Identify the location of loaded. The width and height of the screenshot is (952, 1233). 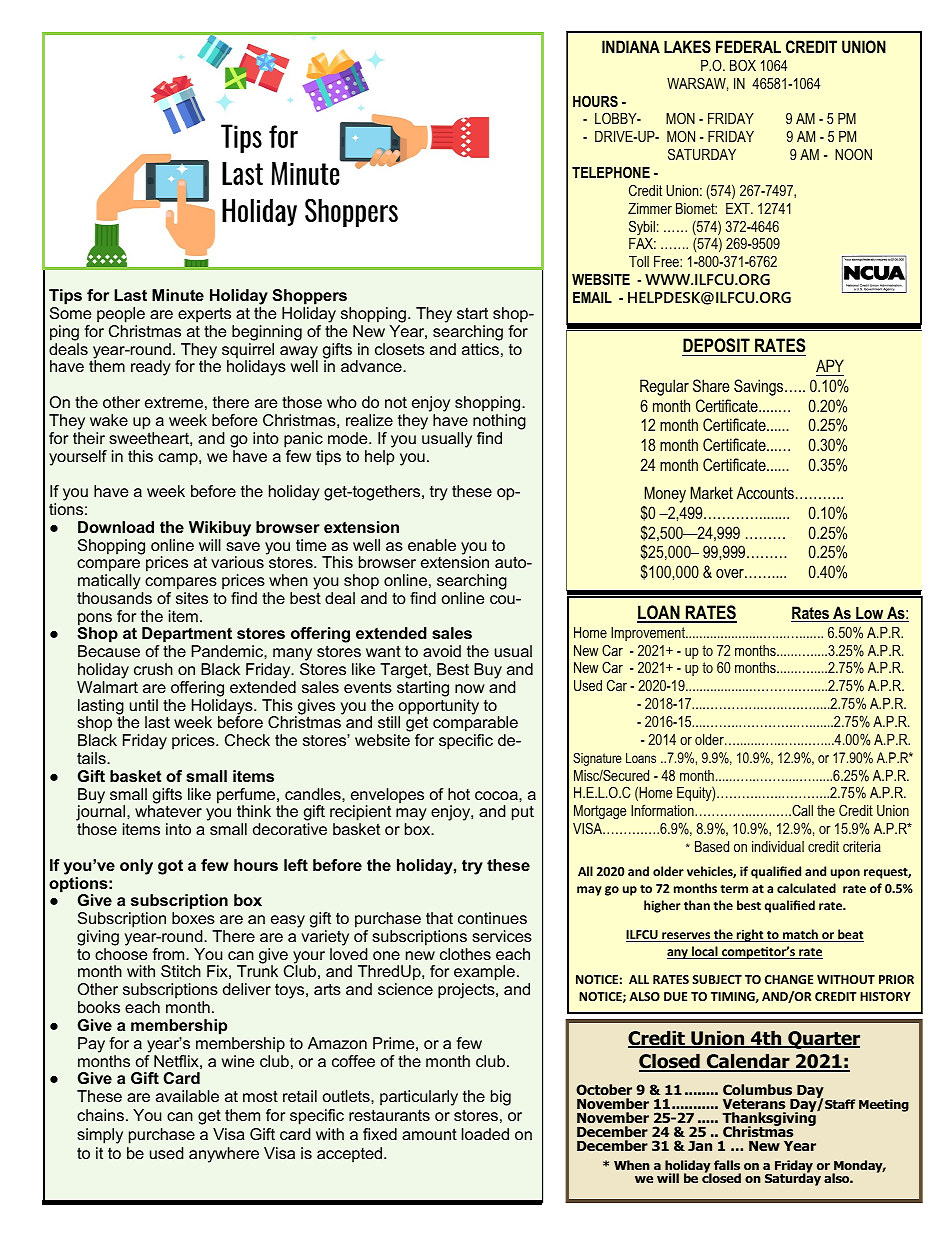
(485, 1134).
